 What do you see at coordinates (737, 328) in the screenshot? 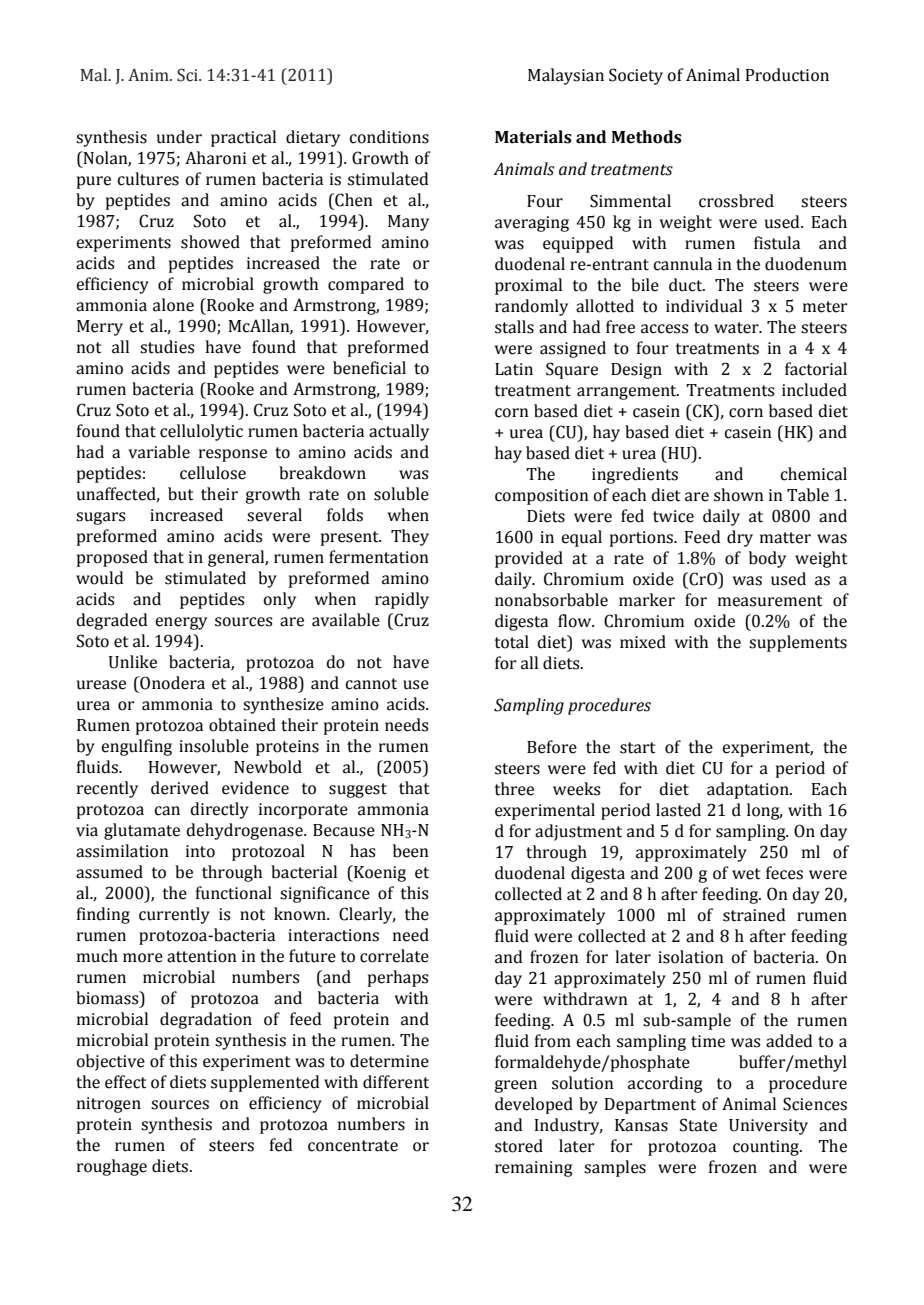
I see `water` at bounding box center [737, 328].
